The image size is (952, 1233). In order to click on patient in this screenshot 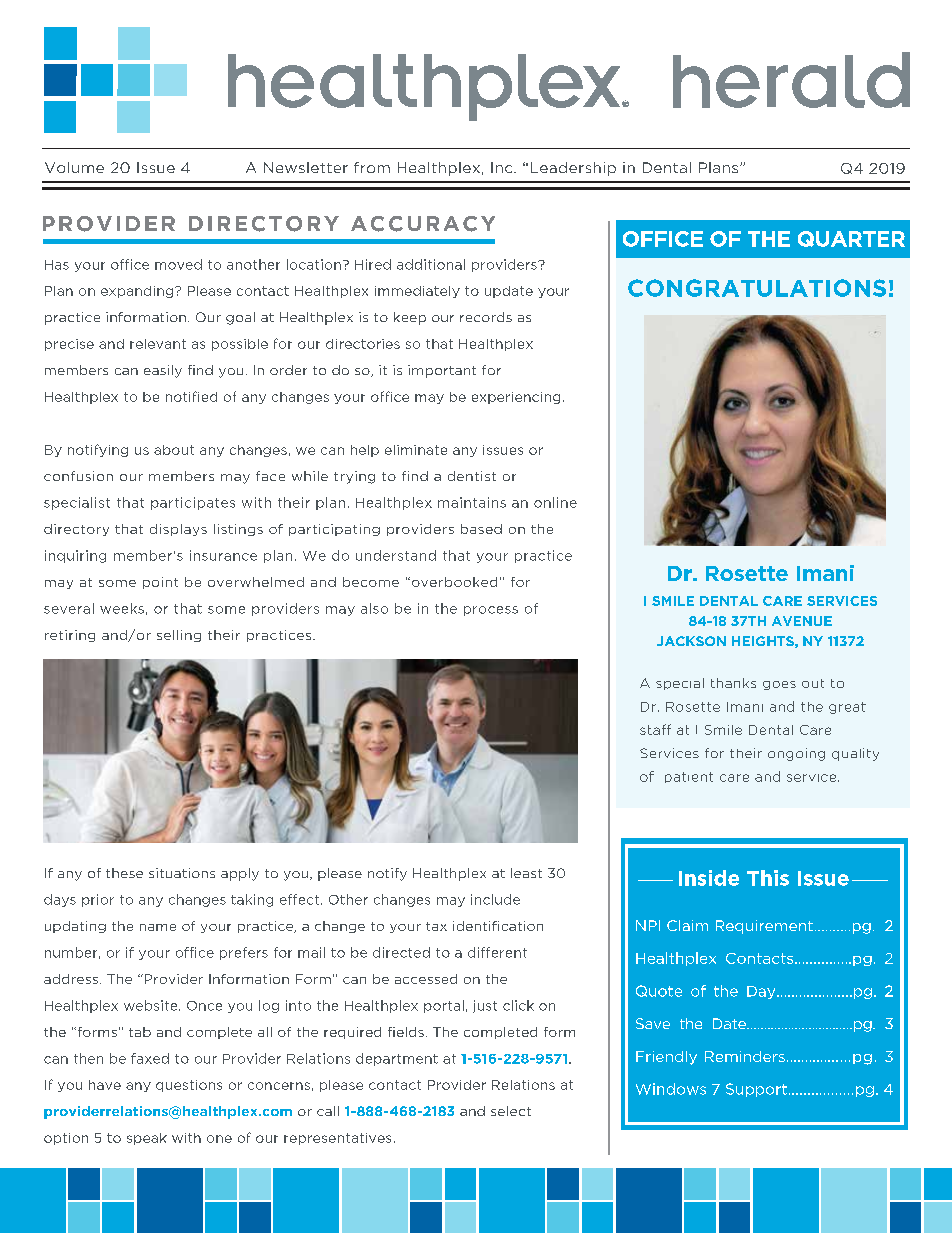, I will do `click(689, 777)`.
